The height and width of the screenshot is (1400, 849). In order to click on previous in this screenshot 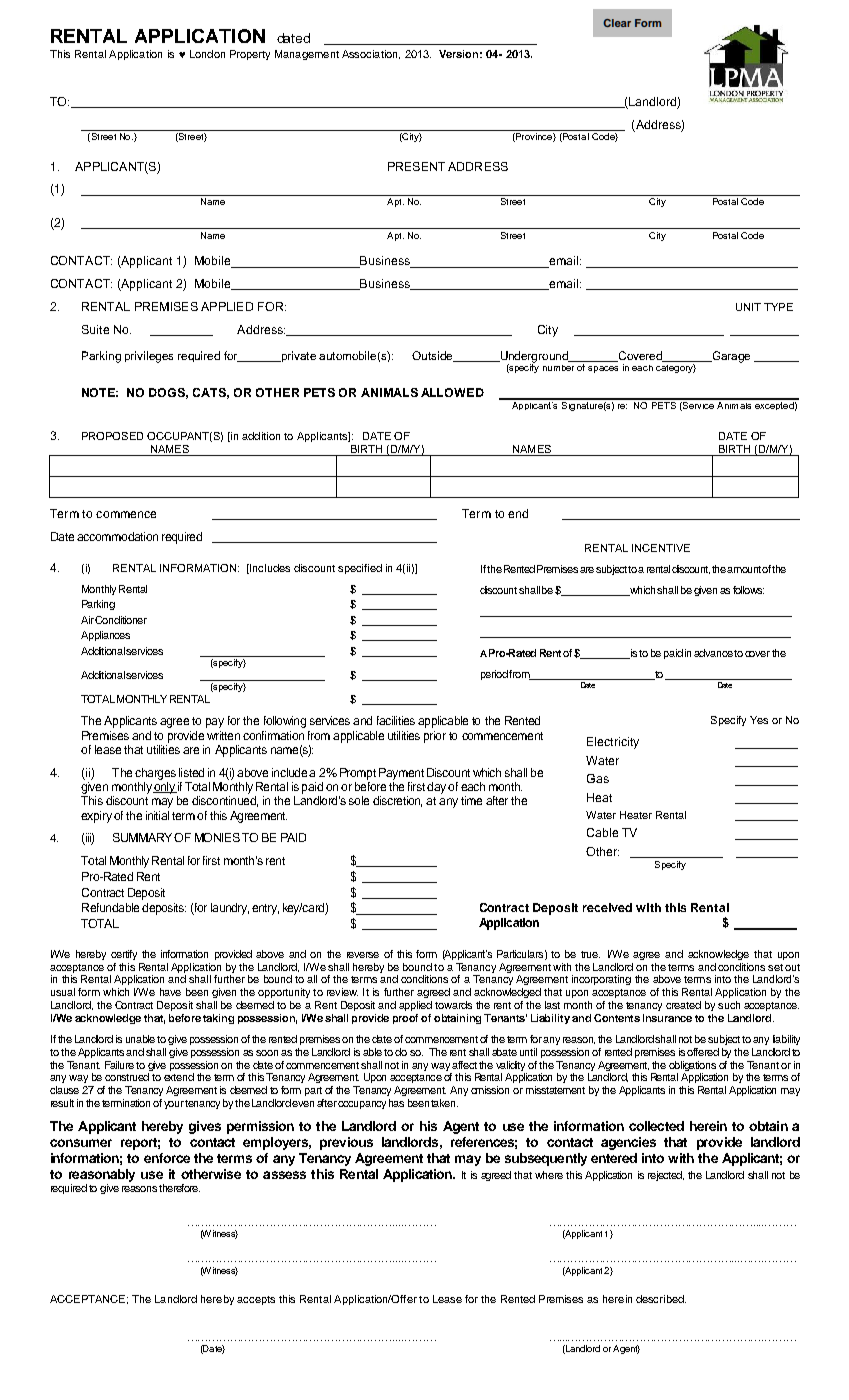, I will do `click(346, 1143)`.
